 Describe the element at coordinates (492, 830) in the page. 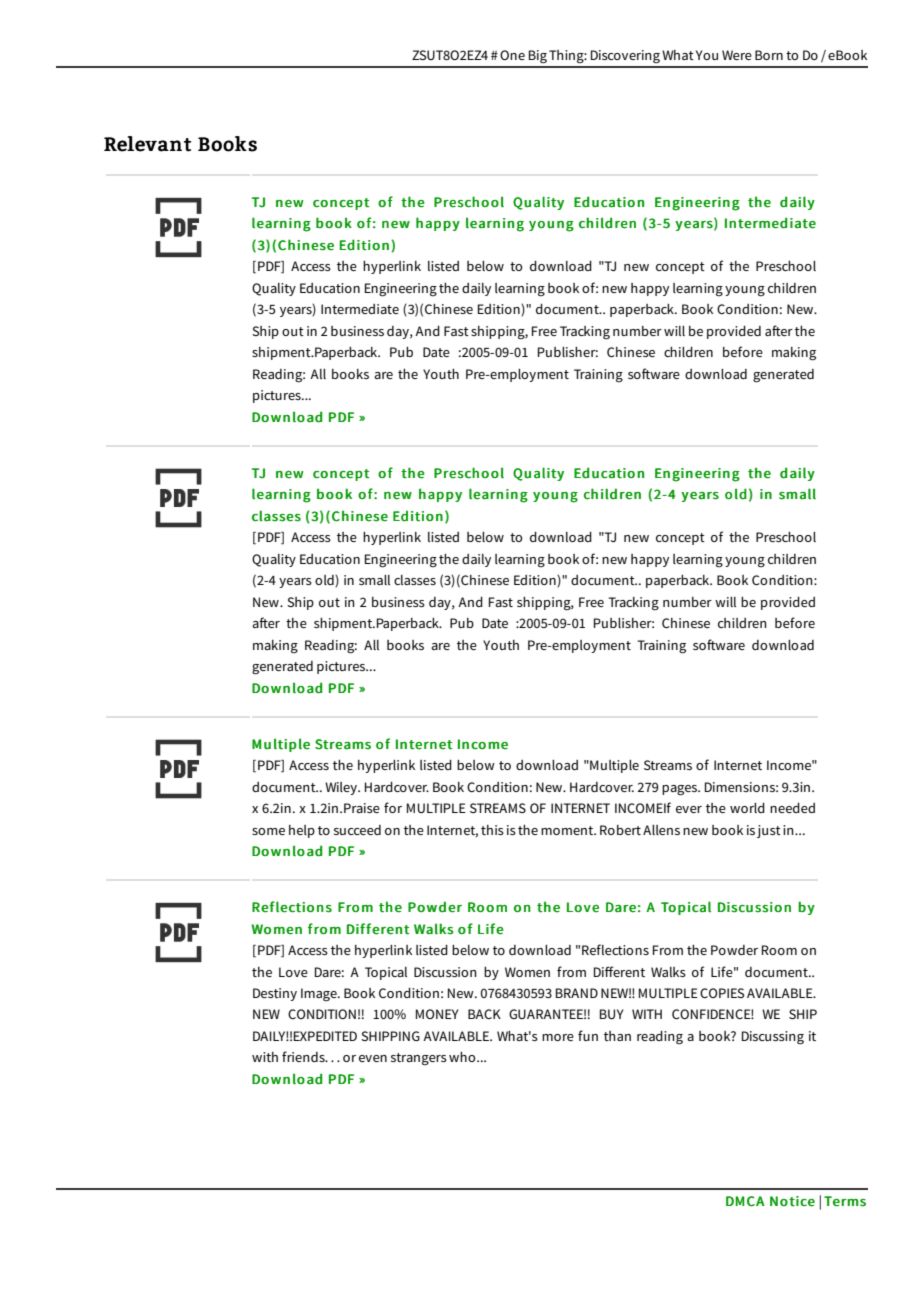

I see `this` at that location.
